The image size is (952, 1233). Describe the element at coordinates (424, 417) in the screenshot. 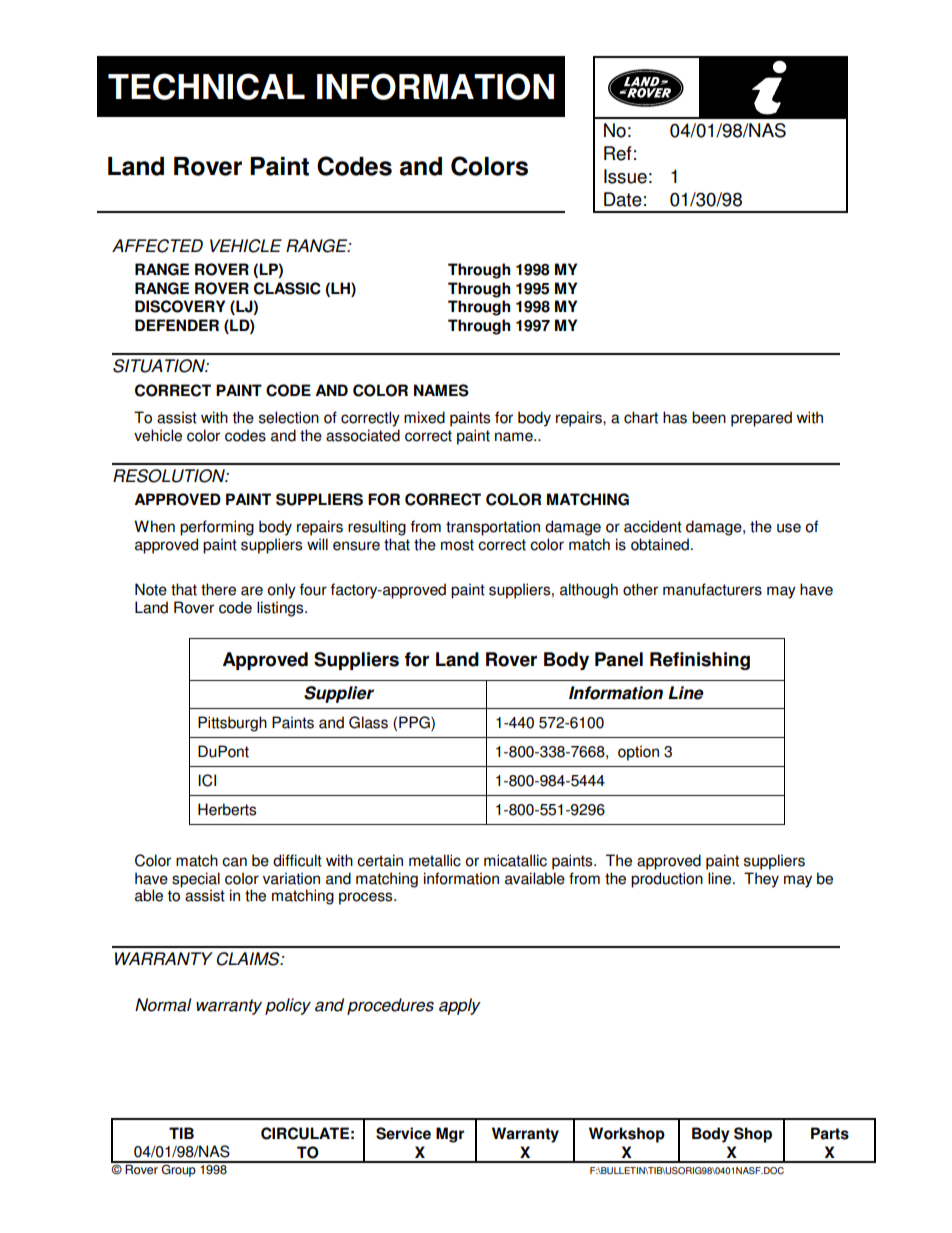

I see `mixed` at that location.
